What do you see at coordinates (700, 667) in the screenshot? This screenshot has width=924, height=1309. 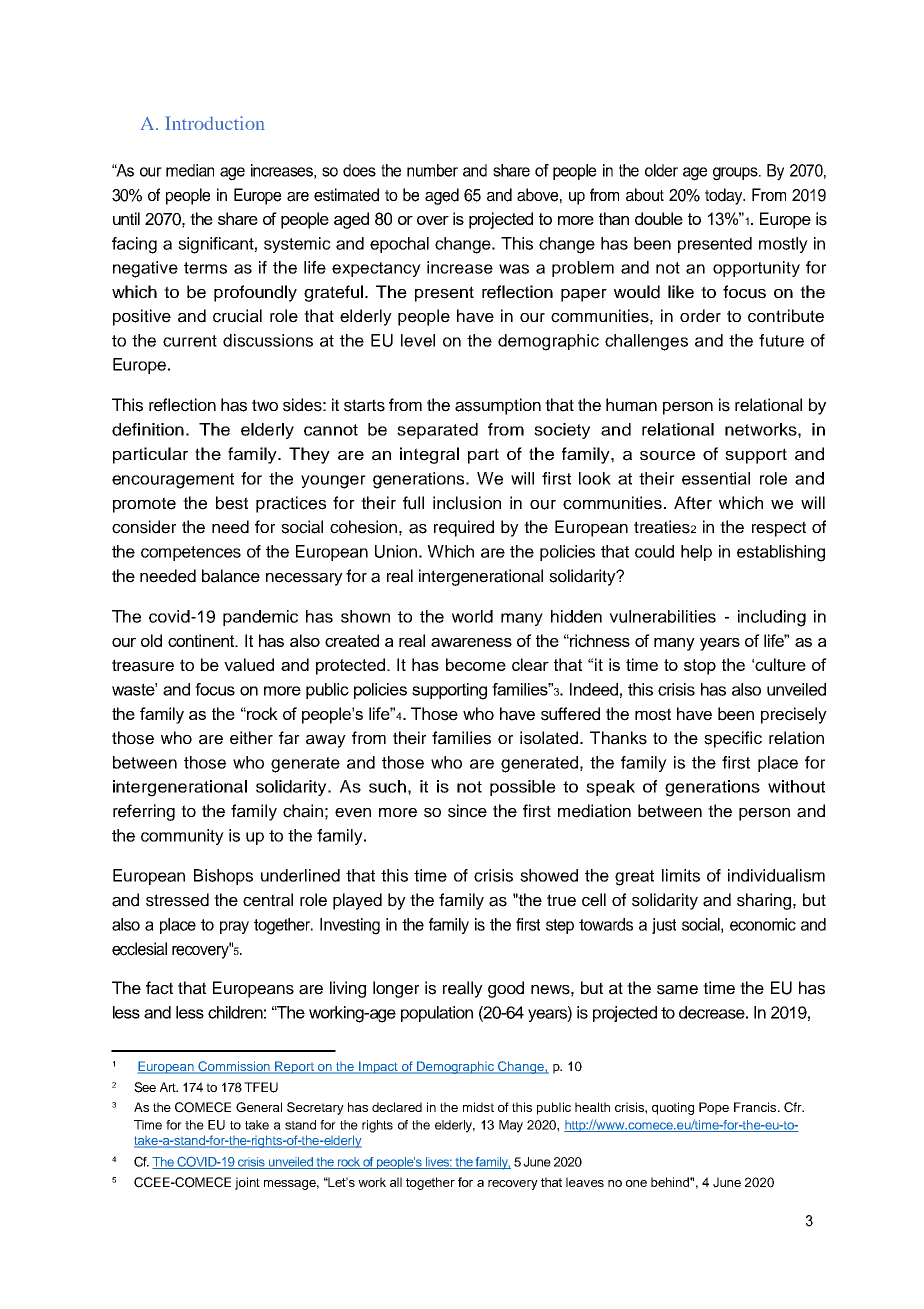 I see `stop` at bounding box center [700, 667].
